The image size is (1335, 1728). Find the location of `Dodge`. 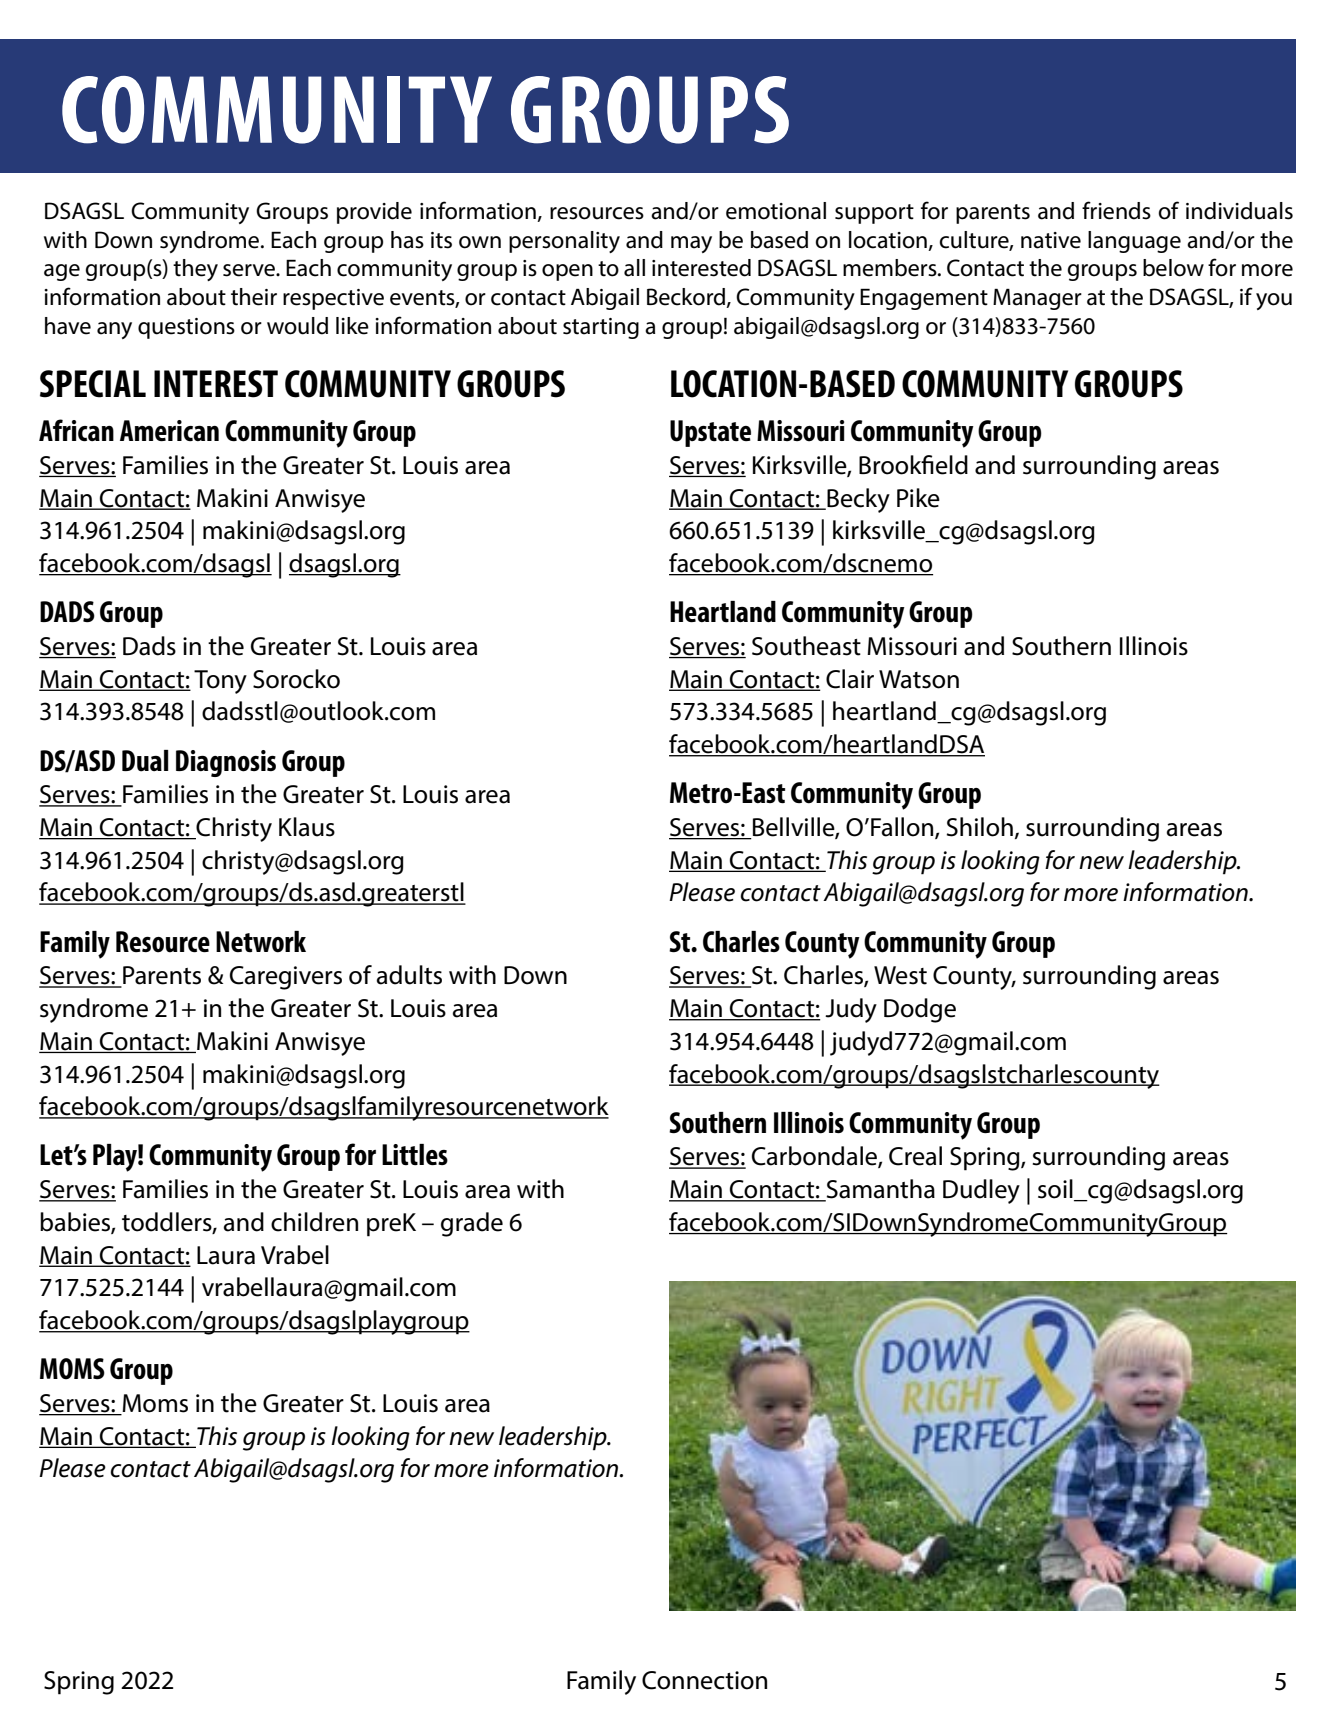

Dodge is located at coordinates (920, 1010).
